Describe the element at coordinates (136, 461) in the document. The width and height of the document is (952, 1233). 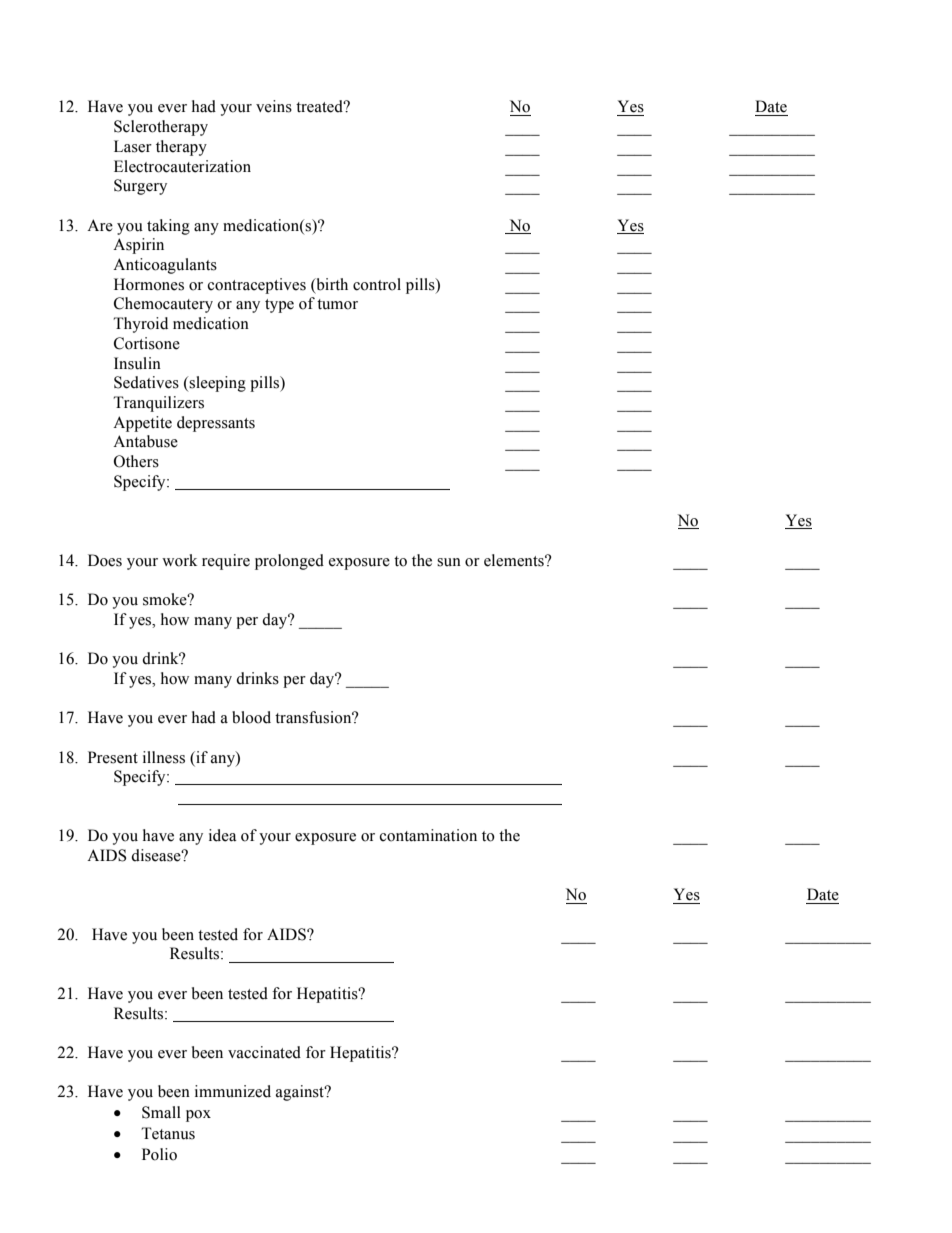
I see `Others` at that location.
